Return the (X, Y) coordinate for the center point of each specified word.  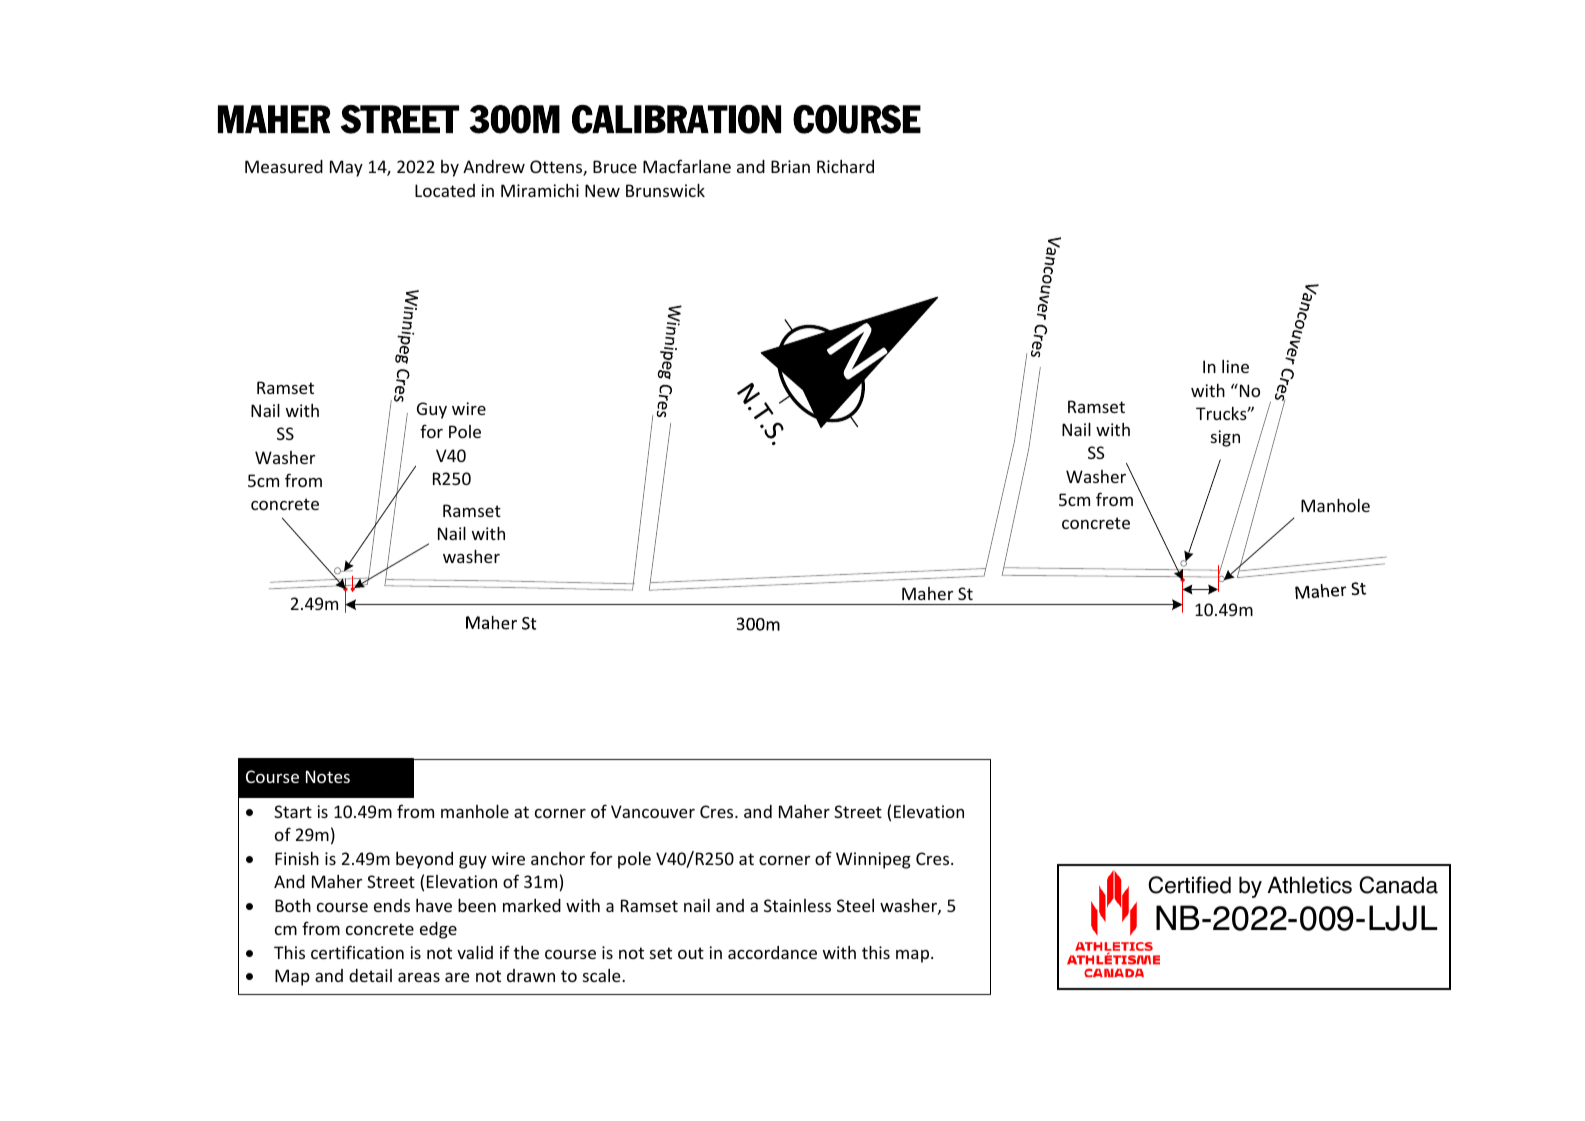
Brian (790, 166)
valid (475, 952)
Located (445, 190)
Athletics (1309, 885)
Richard (845, 166)
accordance (772, 952)
